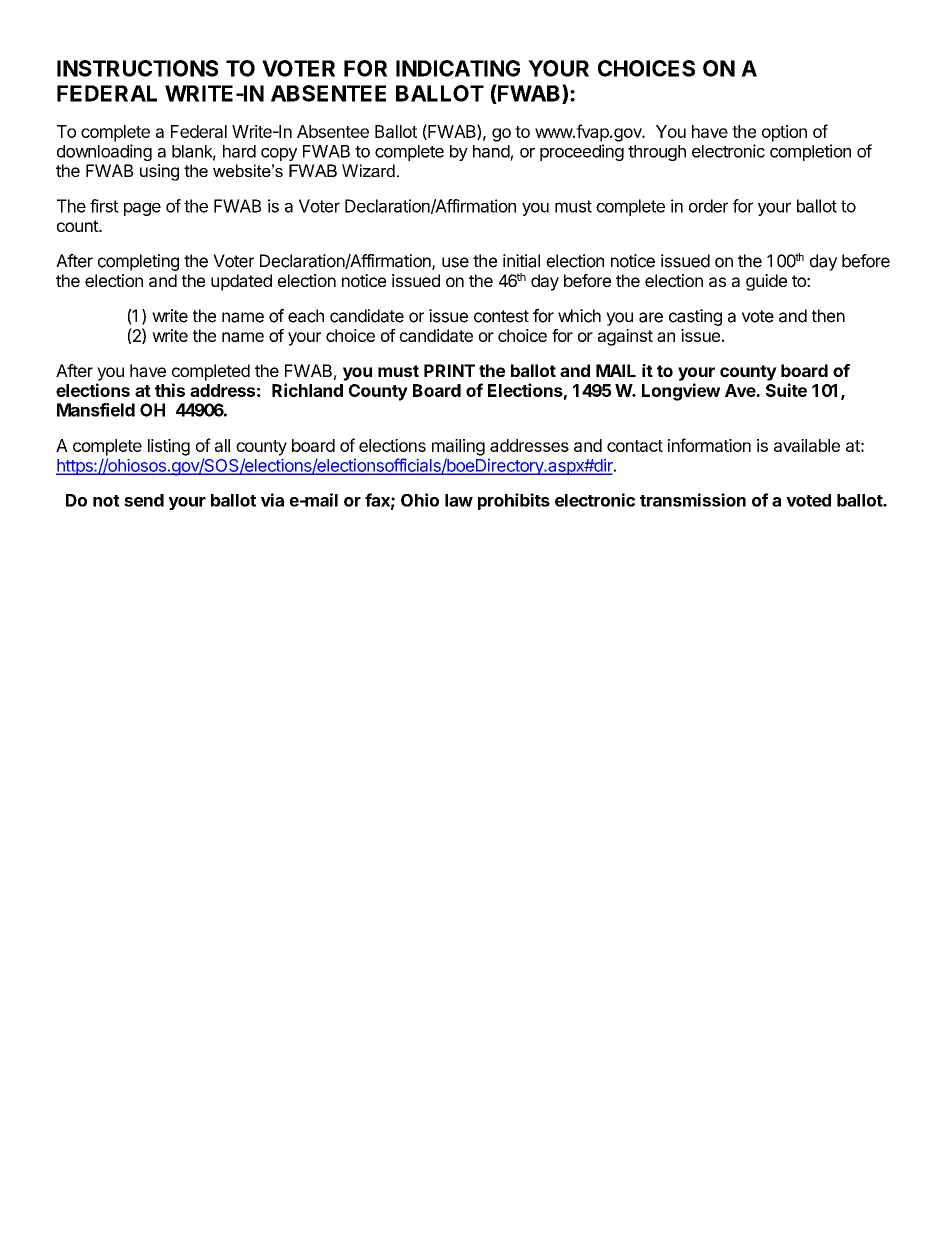 This screenshot has width=952, height=1233. Describe the element at coordinates (695, 317) in the screenshot. I see `casting` at that location.
